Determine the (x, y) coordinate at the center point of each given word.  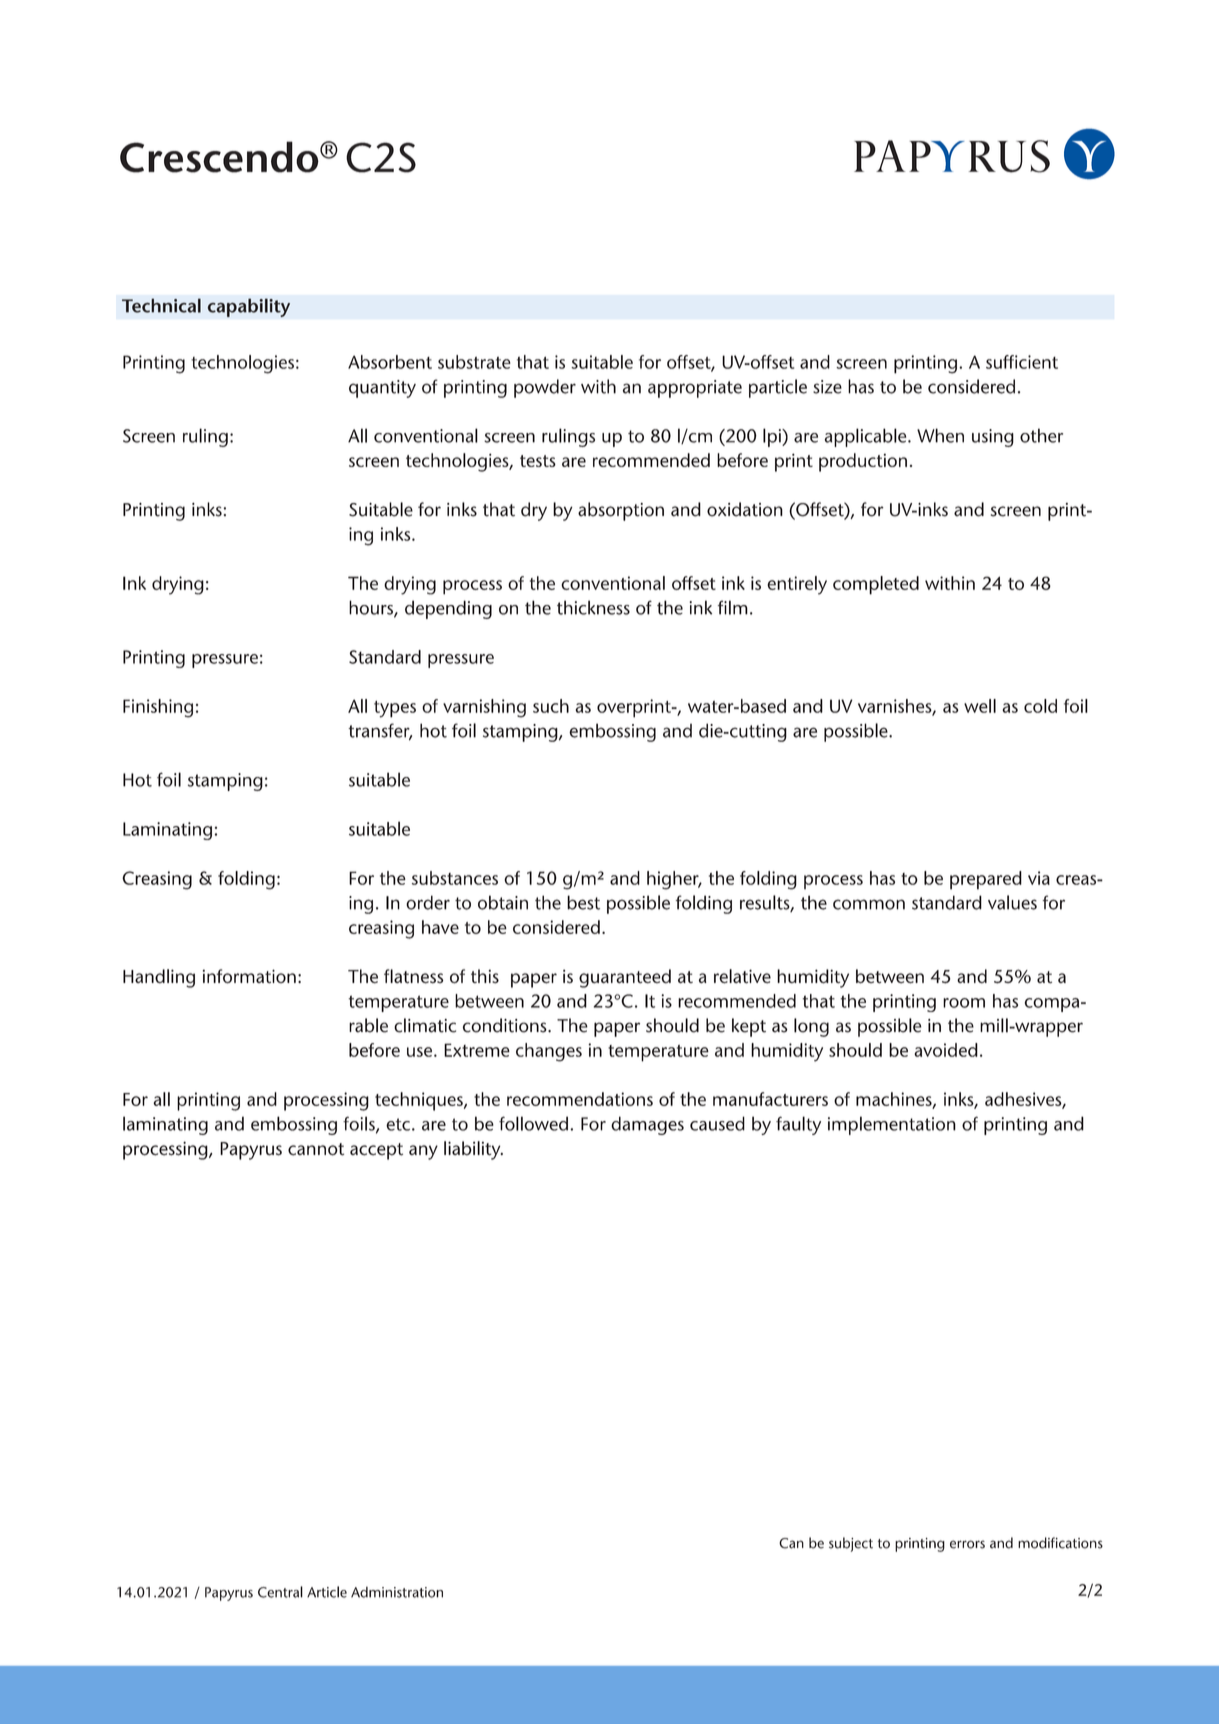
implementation (892, 1125)
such (551, 706)
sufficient (1022, 362)
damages (647, 1125)
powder (545, 388)
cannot (316, 1149)
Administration (397, 1592)
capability (248, 307)
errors (967, 1544)
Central (280, 1592)
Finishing (158, 708)
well (980, 706)
